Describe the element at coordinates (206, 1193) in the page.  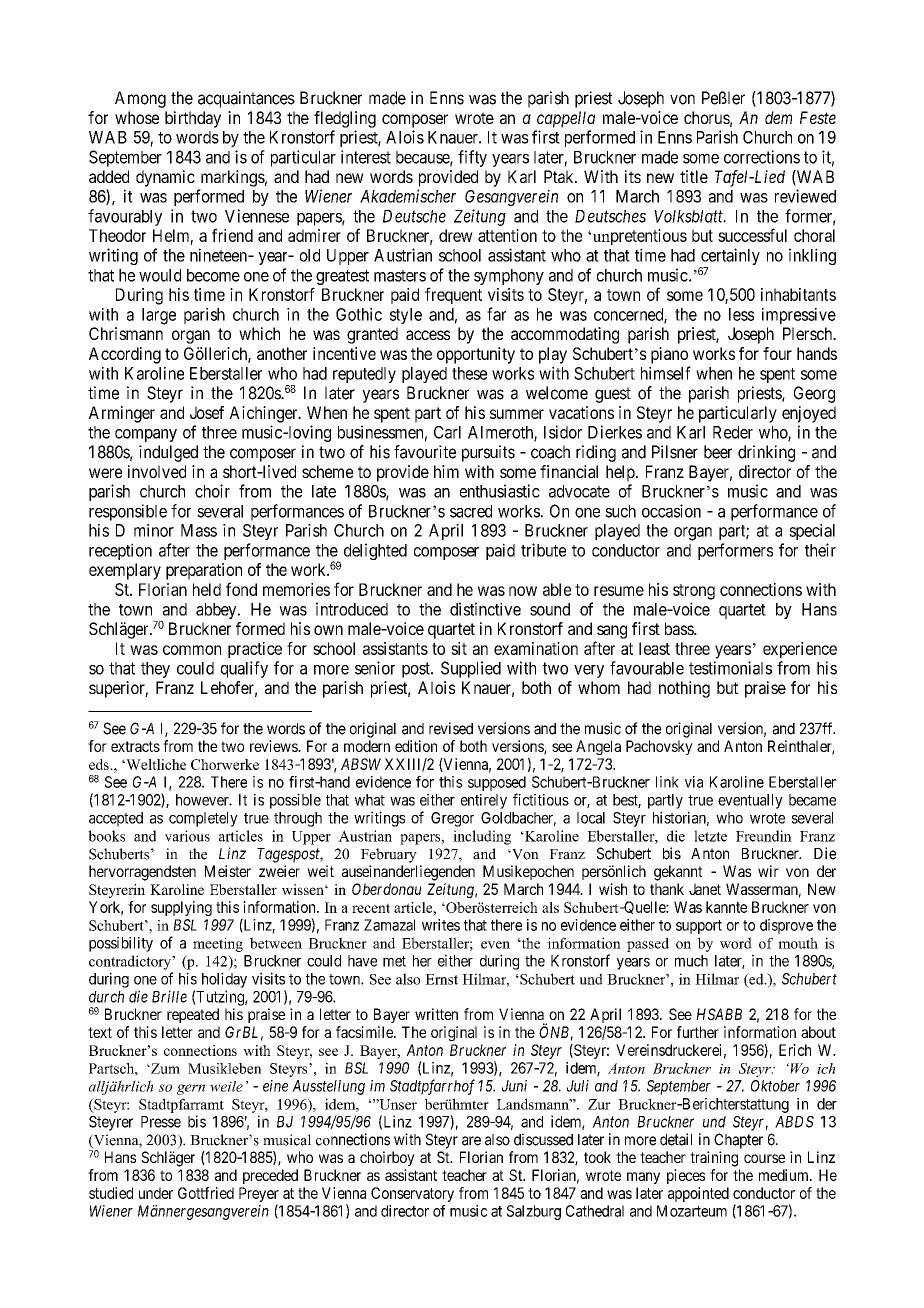
I see `Gottfried` at that location.
